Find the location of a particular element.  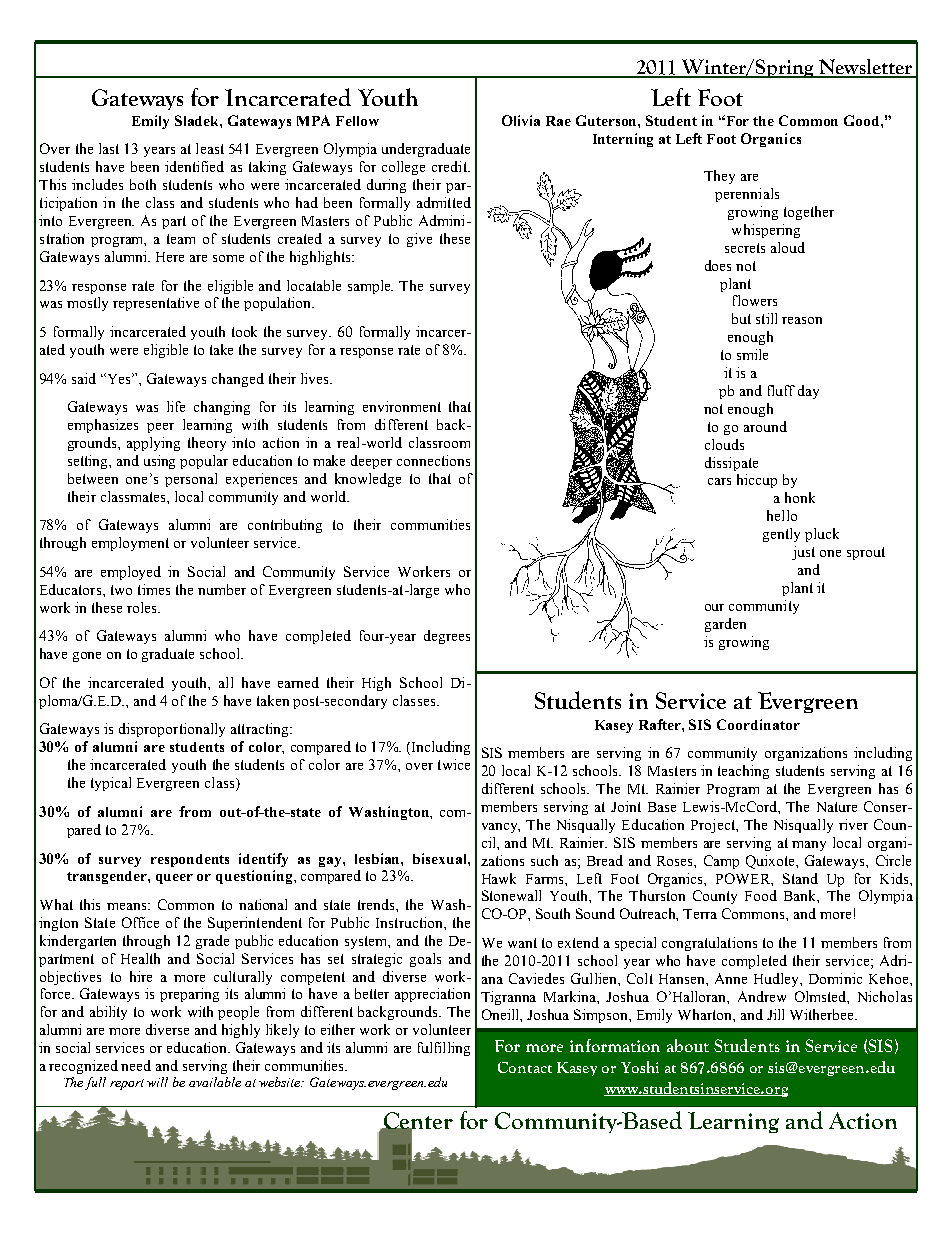

environment is located at coordinates (402, 406).
